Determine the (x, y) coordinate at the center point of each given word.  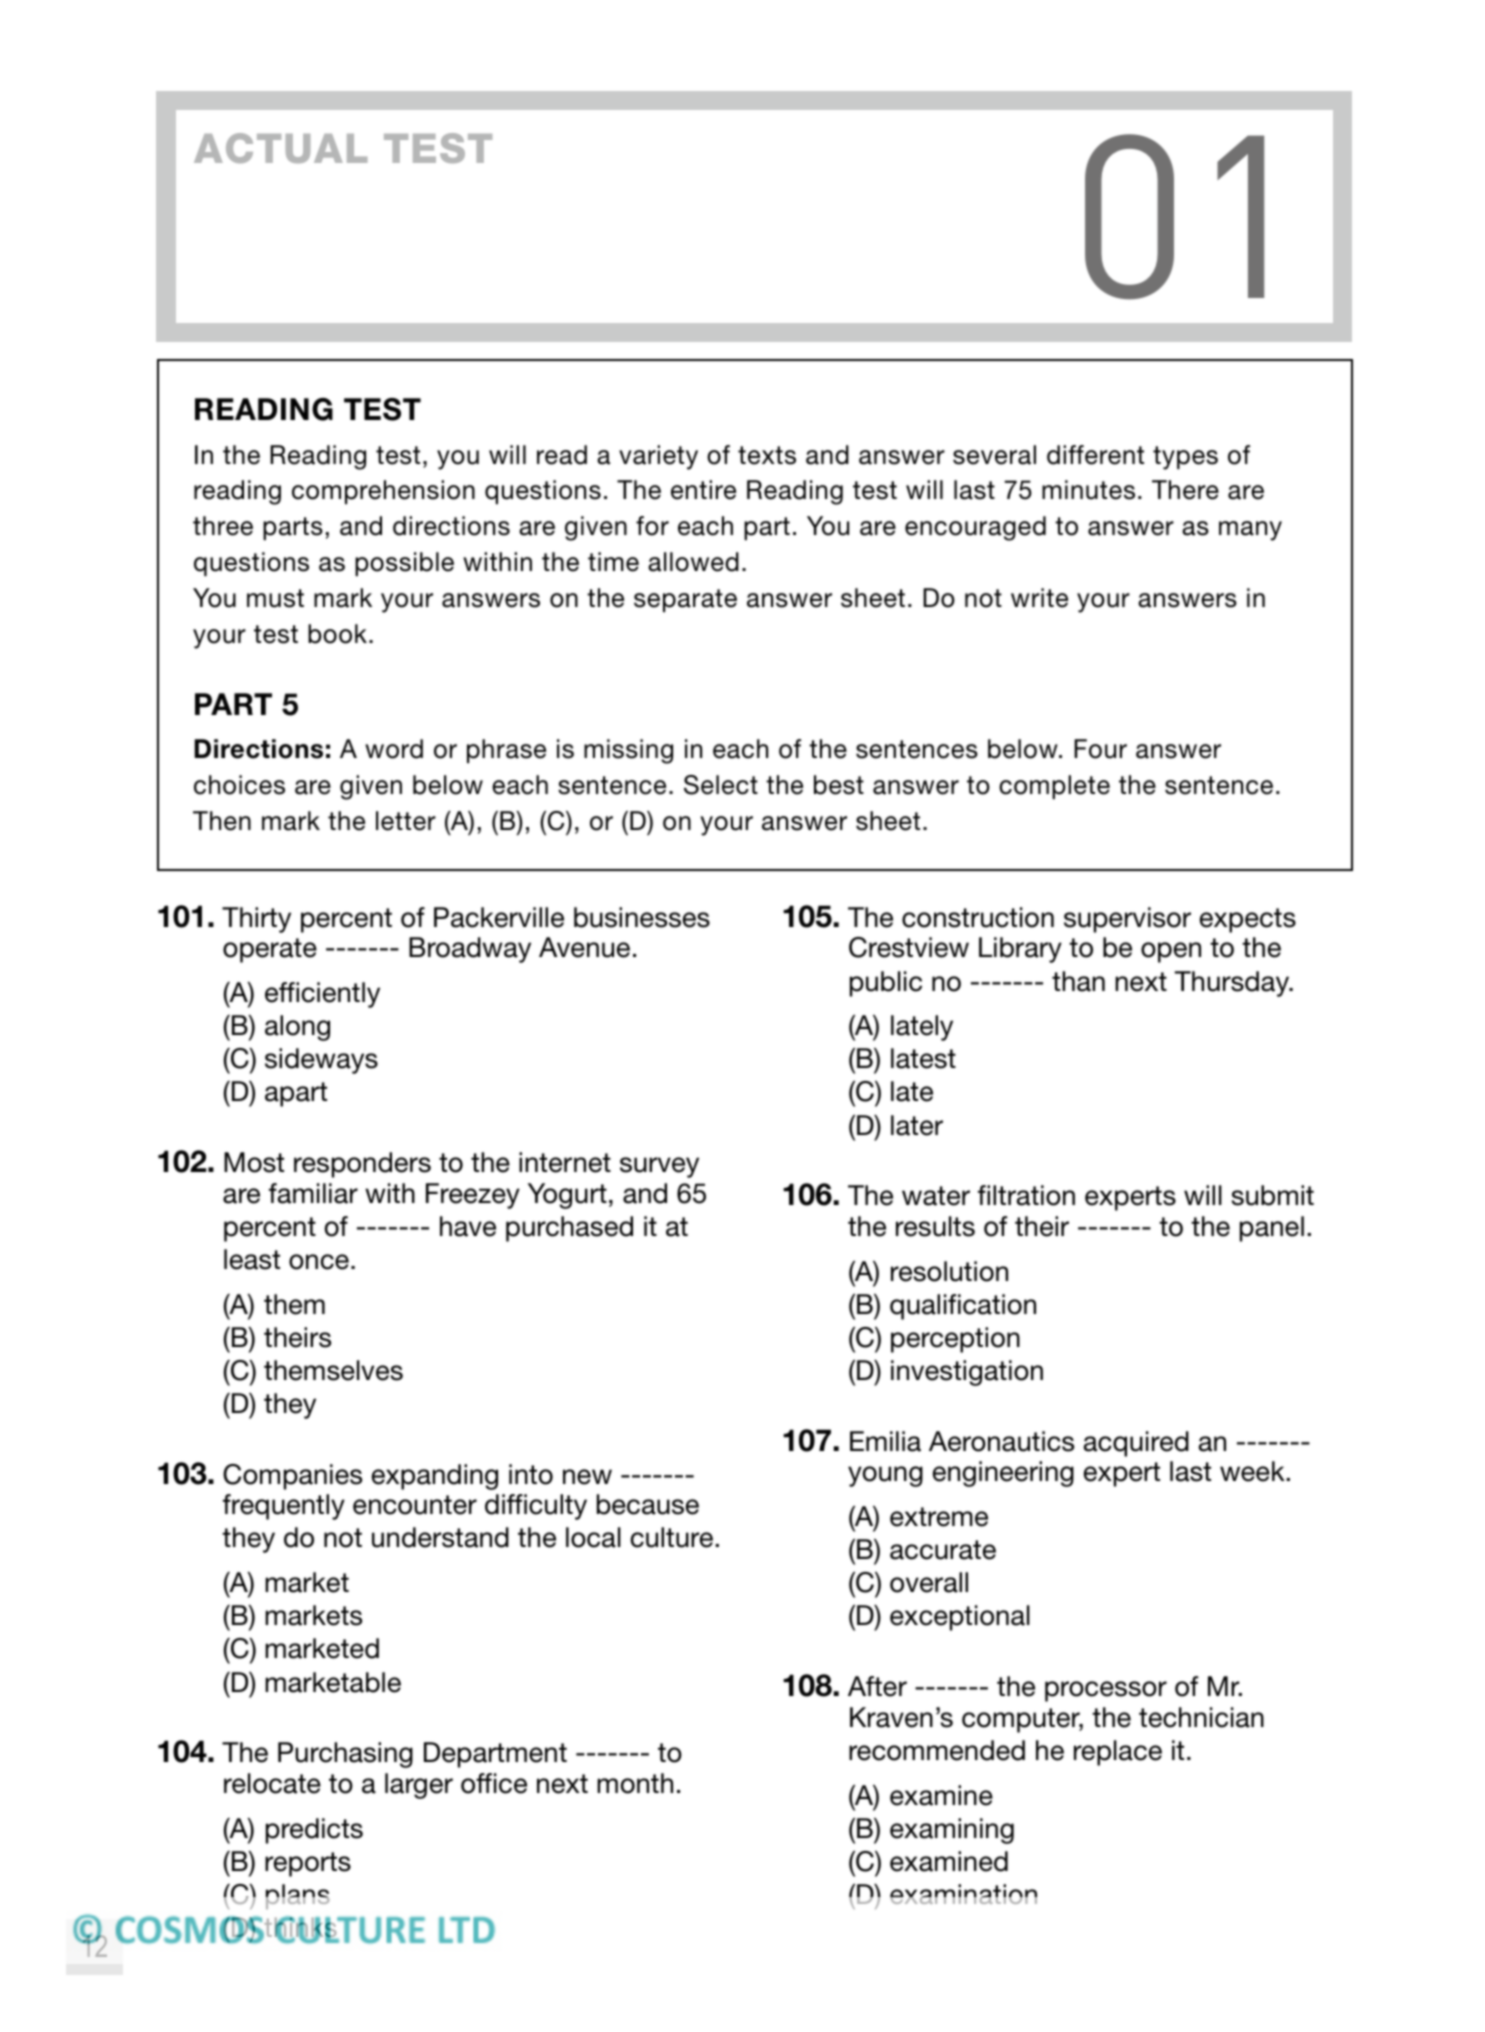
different (1095, 455)
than (1078, 981)
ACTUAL (280, 148)
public (886, 984)
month (635, 1783)
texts (767, 455)
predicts (314, 1831)
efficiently (322, 995)
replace (1118, 1753)
